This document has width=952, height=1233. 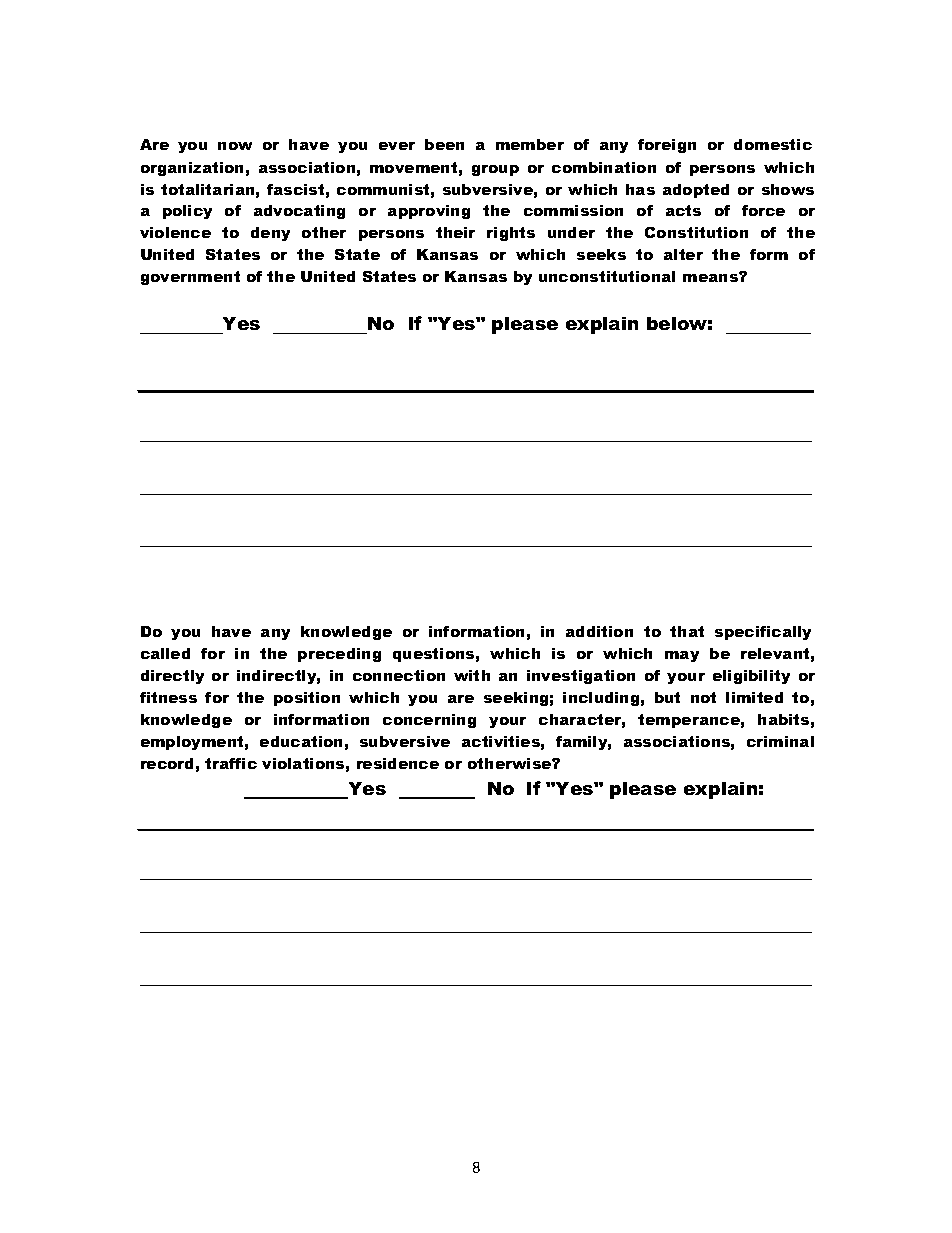 What do you see at coordinates (495, 170) in the document?
I see `group` at bounding box center [495, 170].
